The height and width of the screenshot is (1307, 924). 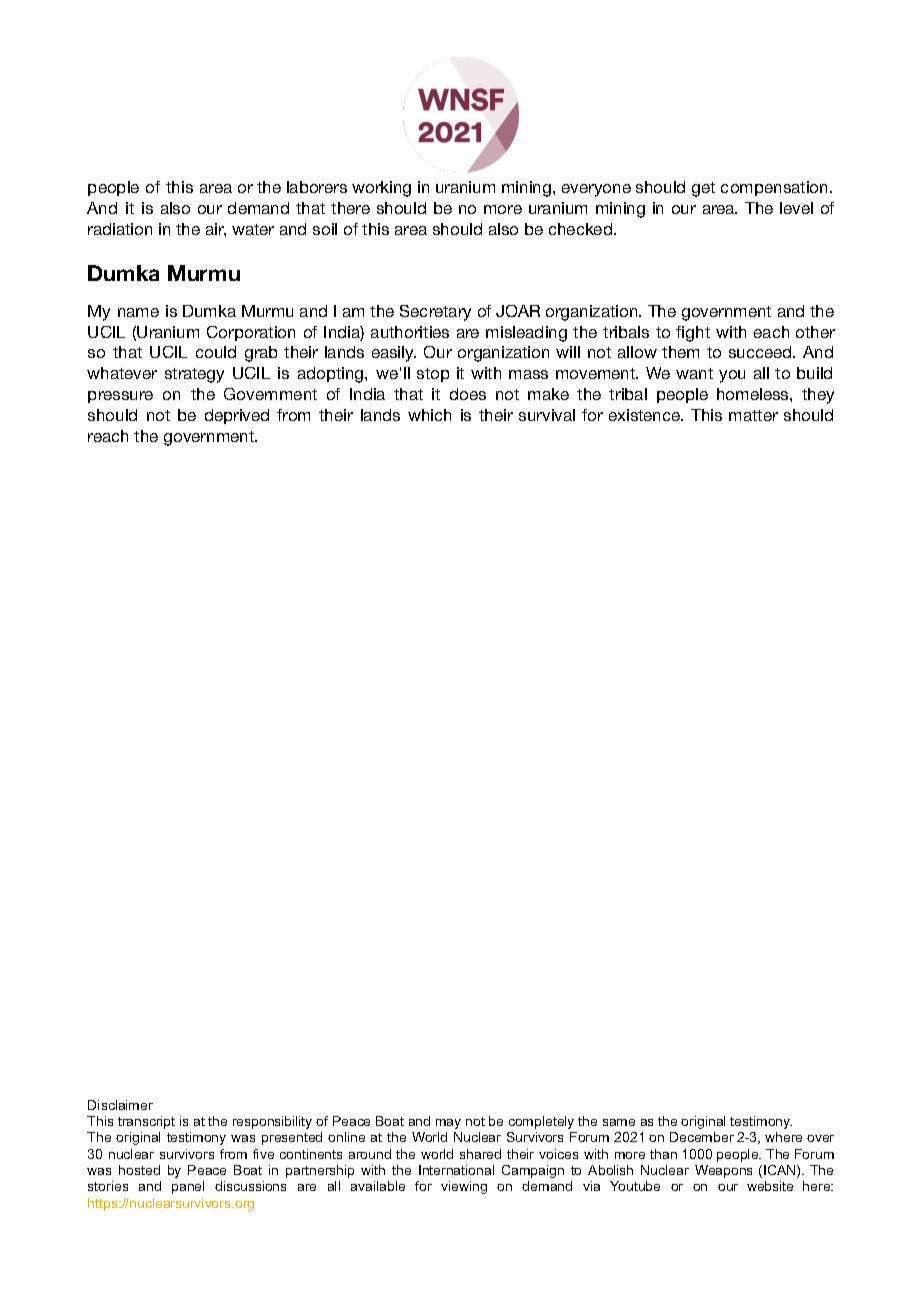 What do you see at coordinates (188, 1187) in the screenshot?
I see `panel` at bounding box center [188, 1187].
